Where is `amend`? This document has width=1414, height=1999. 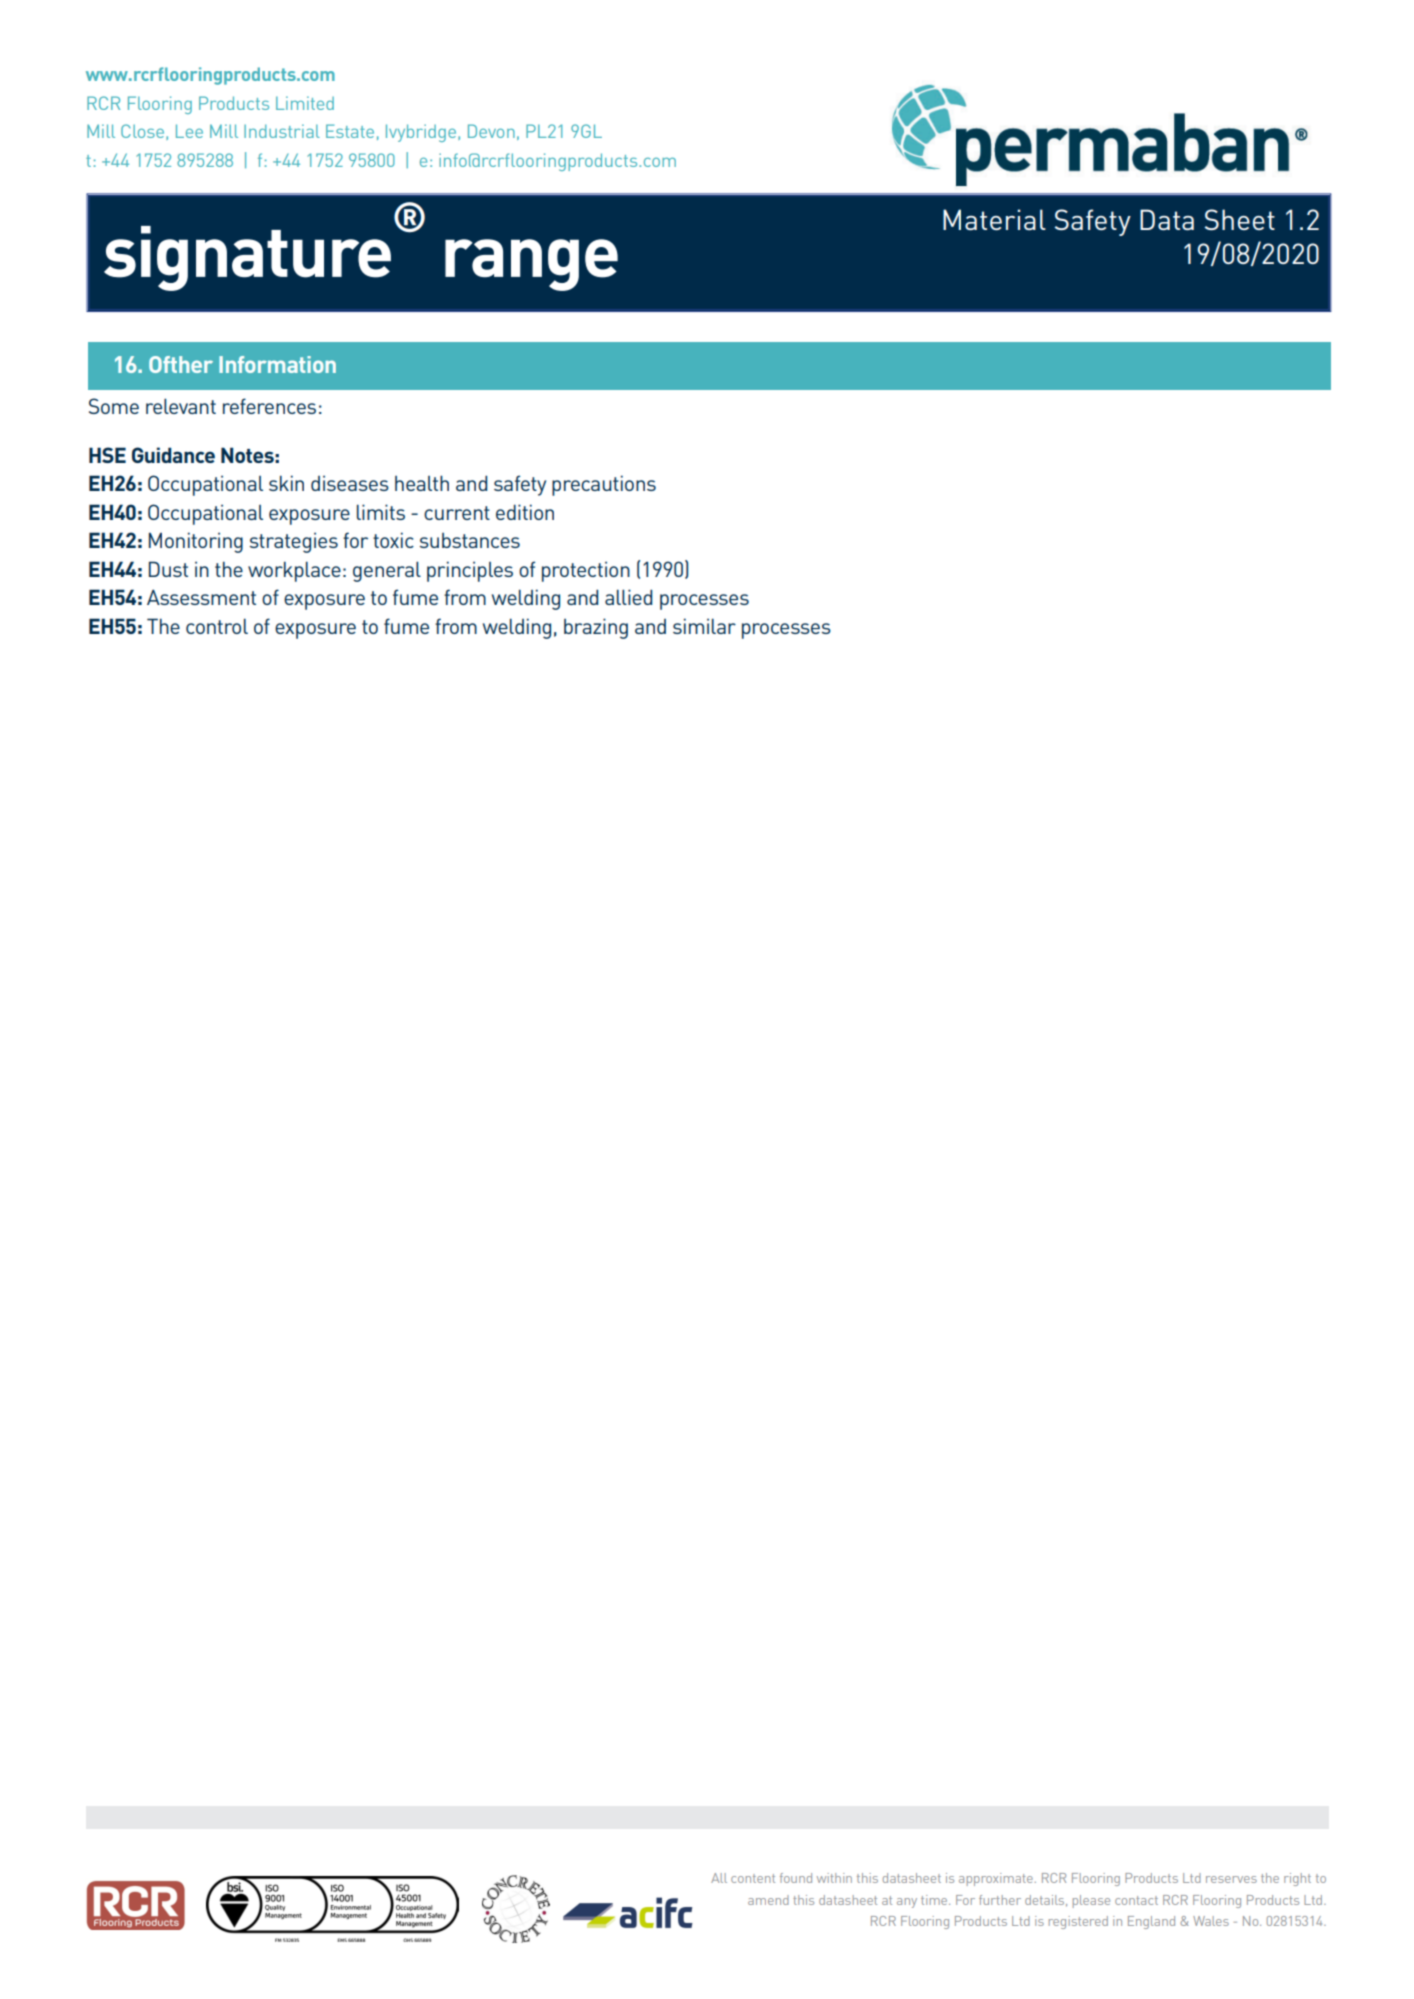 amend is located at coordinates (768, 1900).
